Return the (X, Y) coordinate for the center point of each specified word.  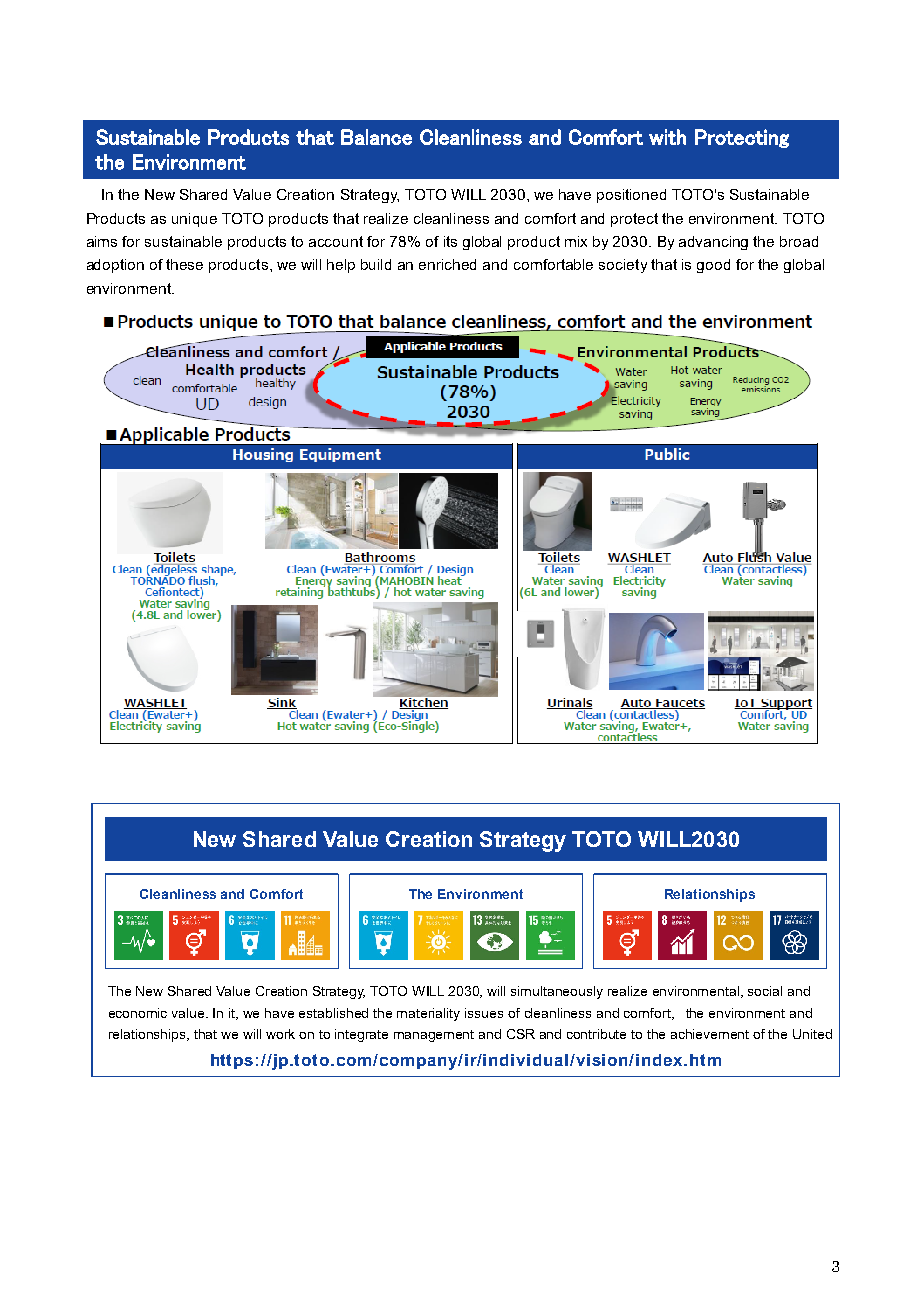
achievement (710, 1034)
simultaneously (557, 992)
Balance (376, 137)
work (280, 1034)
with (667, 137)
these (184, 264)
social (765, 991)
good (713, 266)
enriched (447, 264)
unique (194, 220)
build (376, 264)
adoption (115, 266)
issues (484, 1013)
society (623, 266)
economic (138, 1013)
